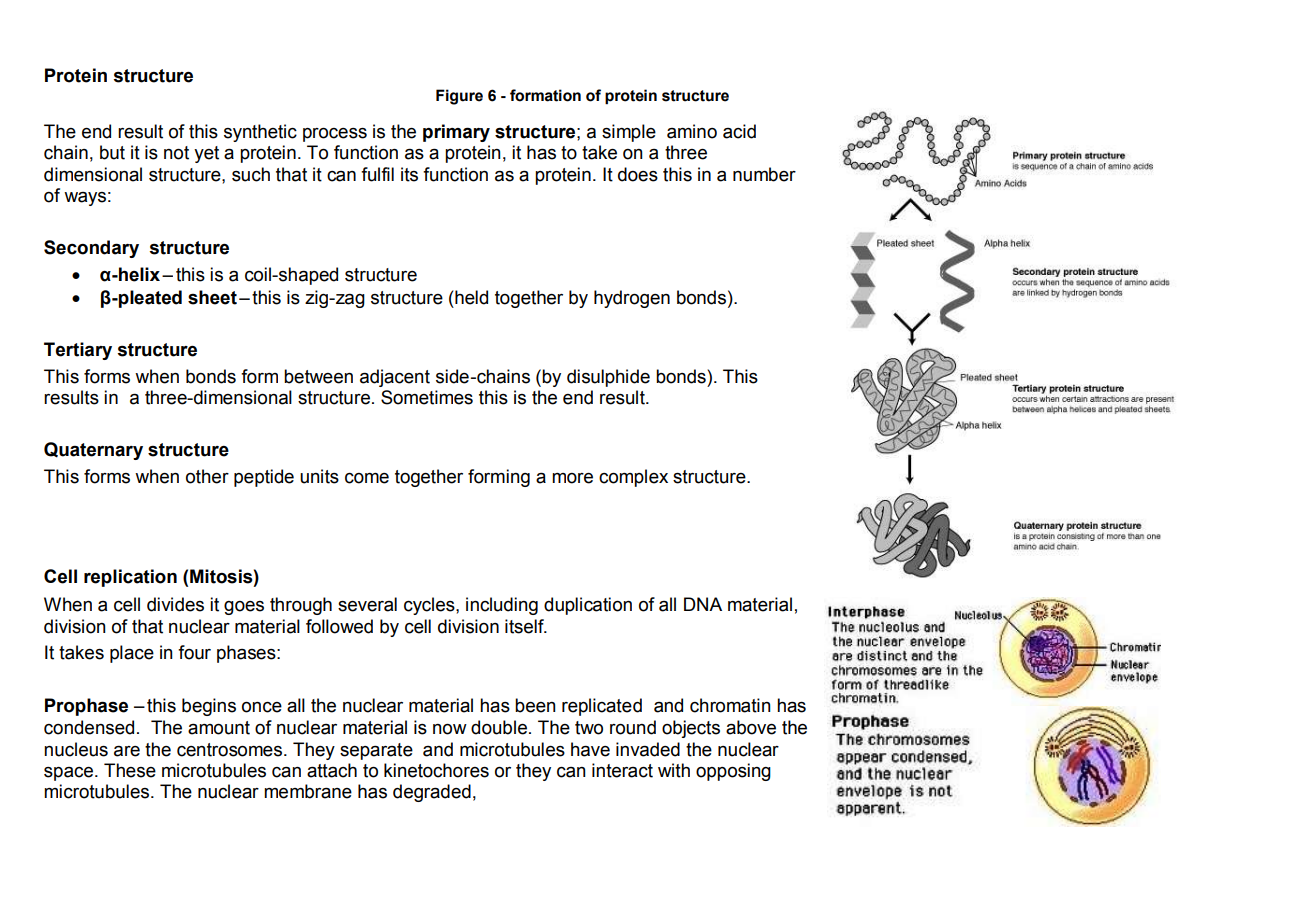 The height and width of the screenshot is (924, 1308). Describe the element at coordinates (703, 604) in the screenshot. I see `DNA` at that location.
